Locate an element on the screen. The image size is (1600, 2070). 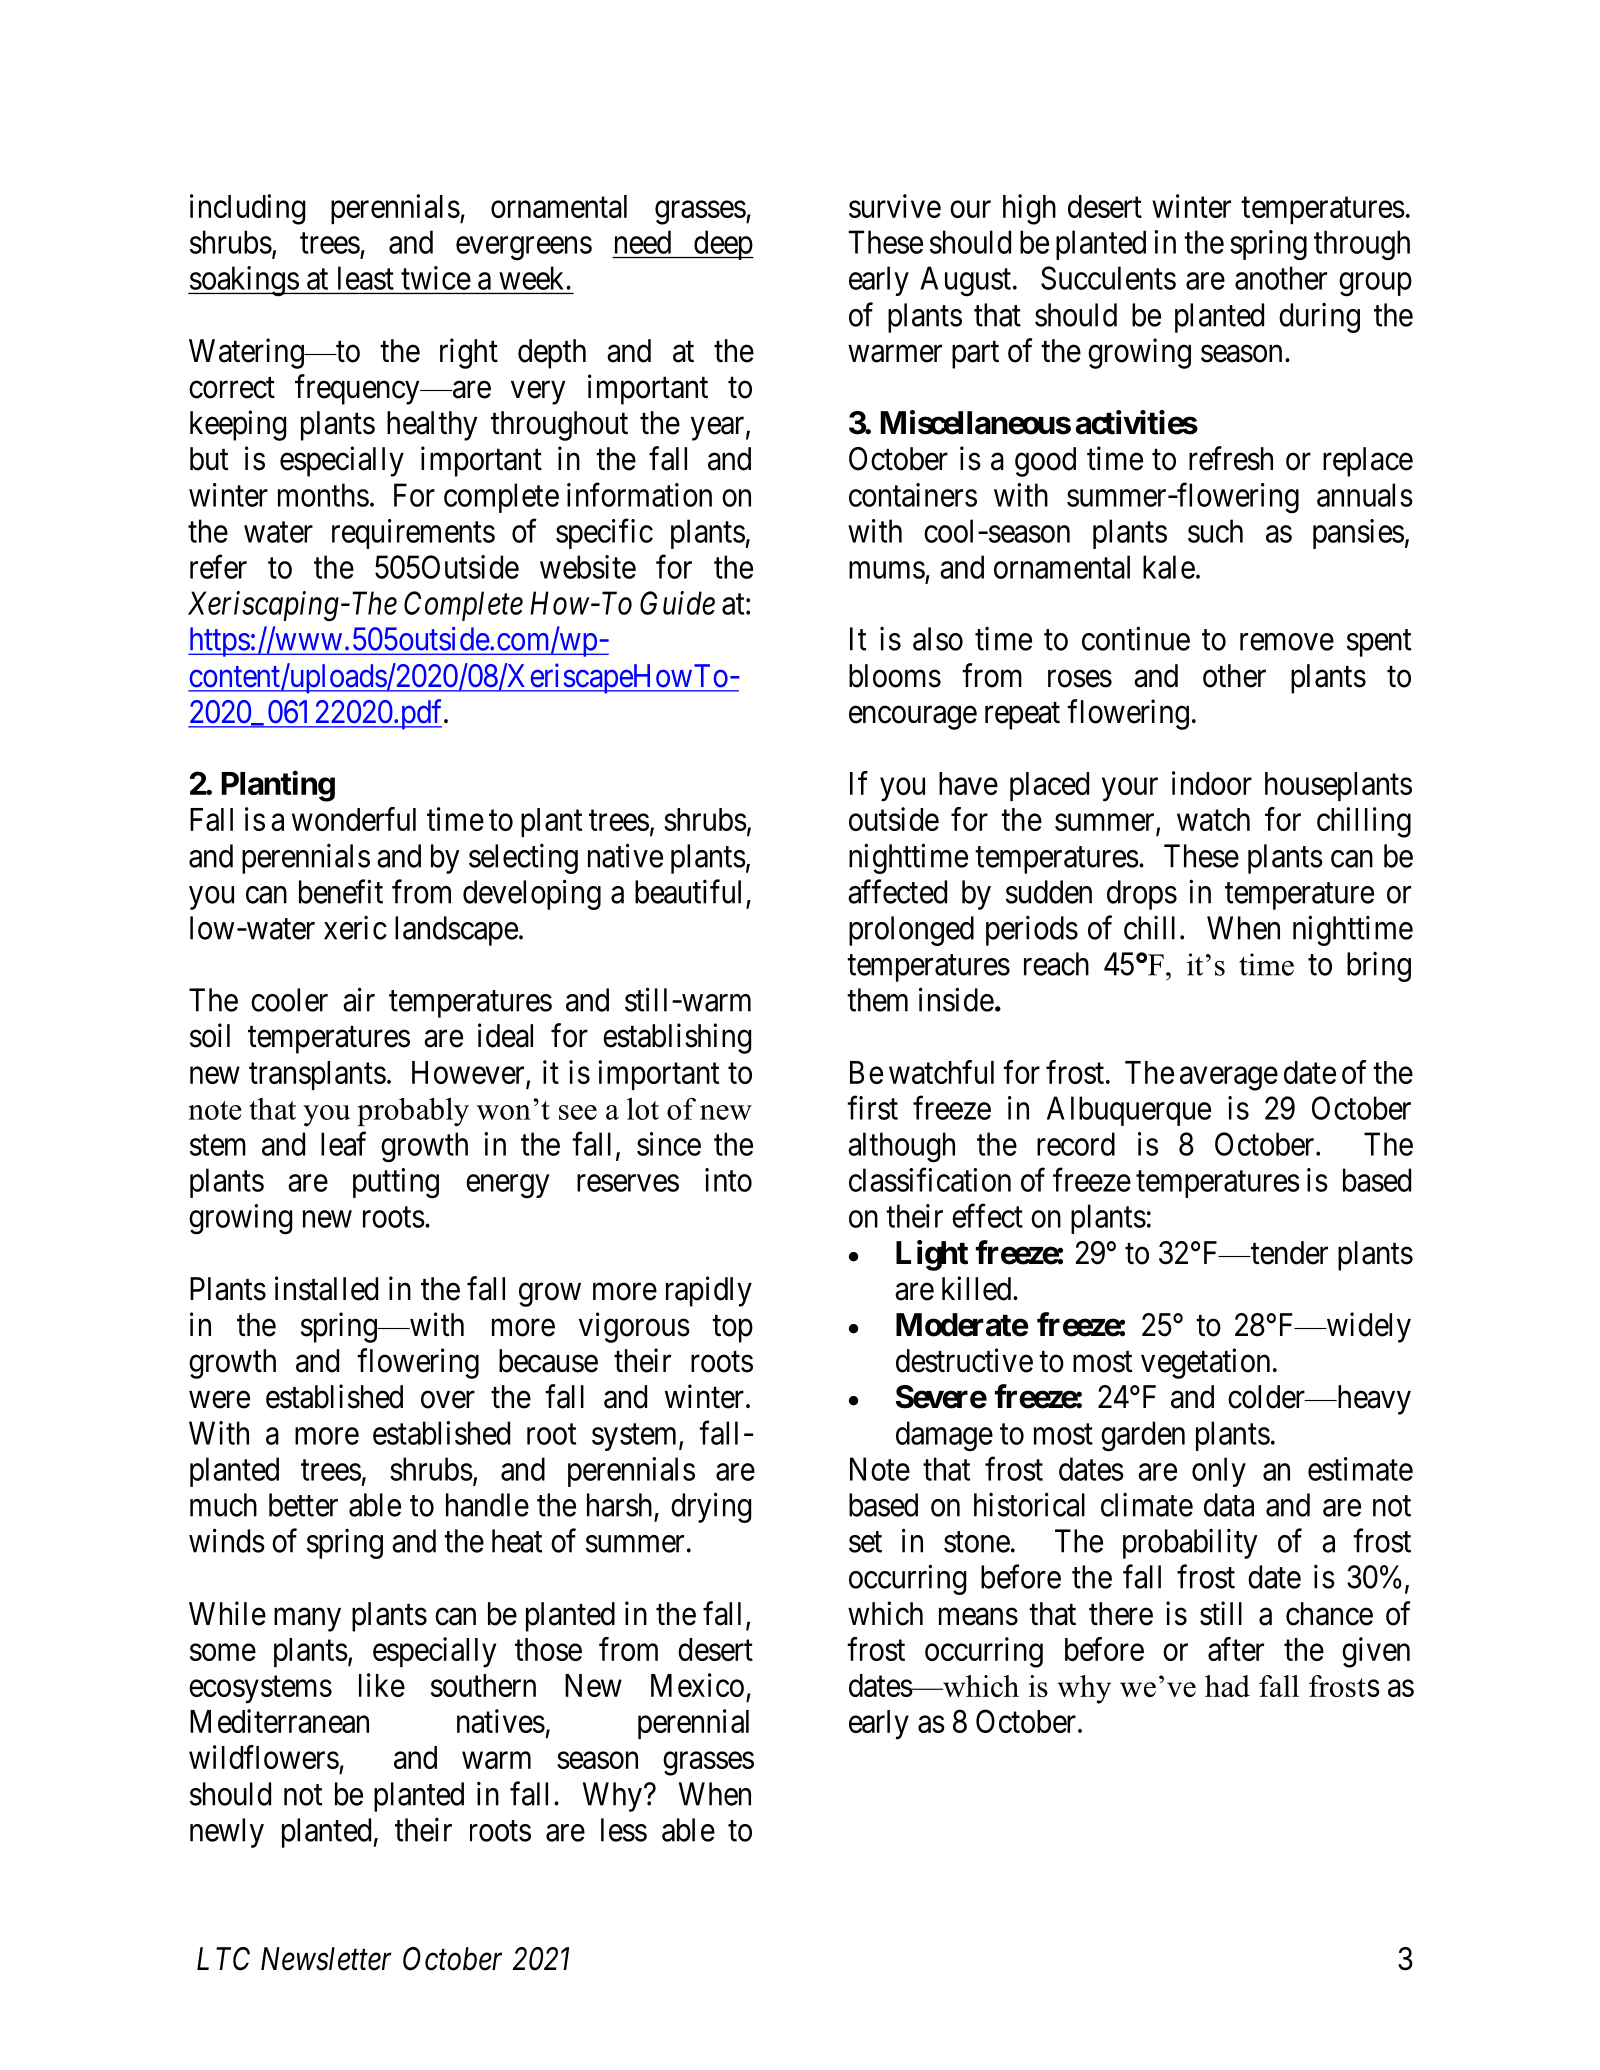
probably is located at coordinates (413, 1112).
